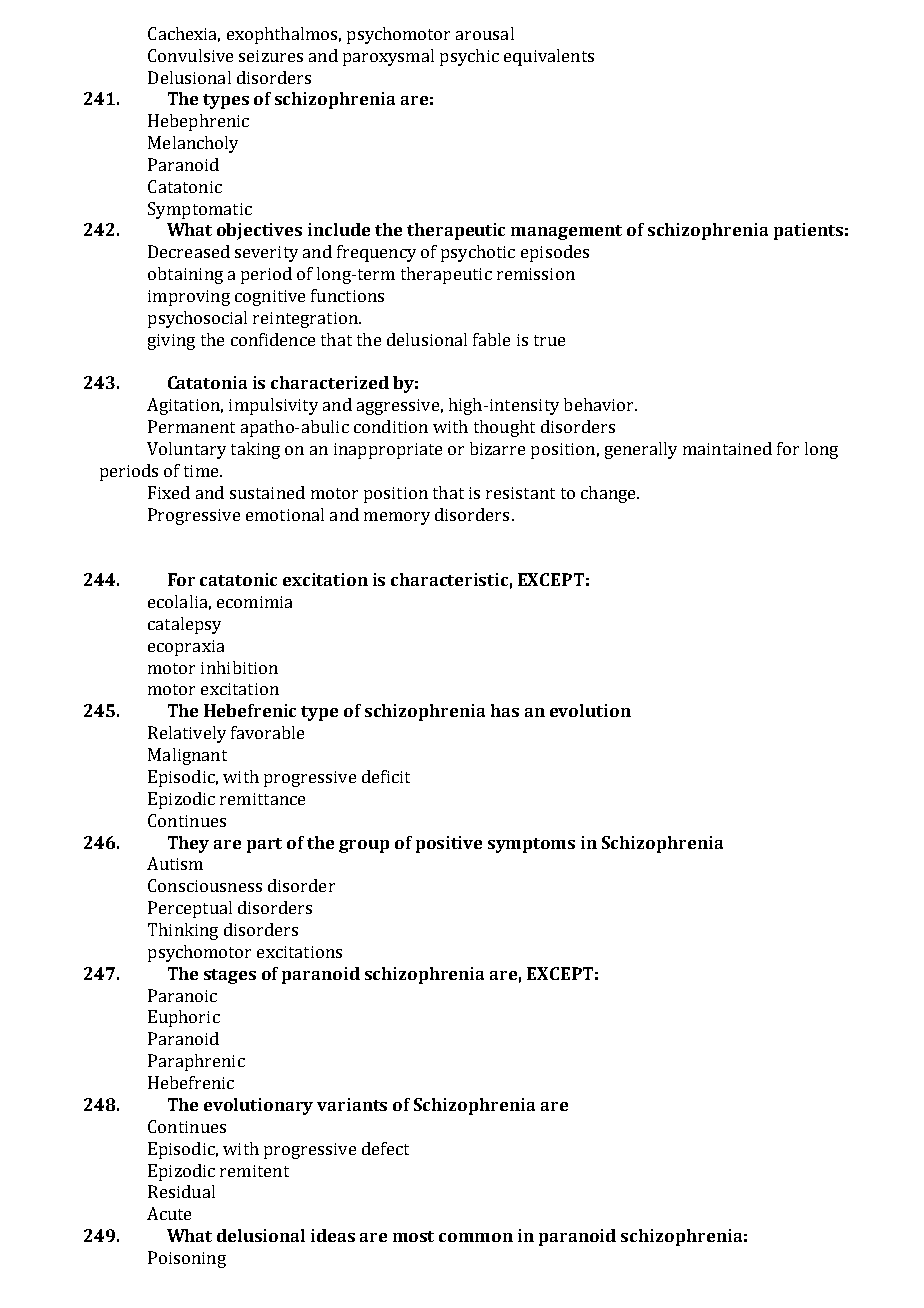  Describe the element at coordinates (230, 976) in the document. I see `stages` at that location.
